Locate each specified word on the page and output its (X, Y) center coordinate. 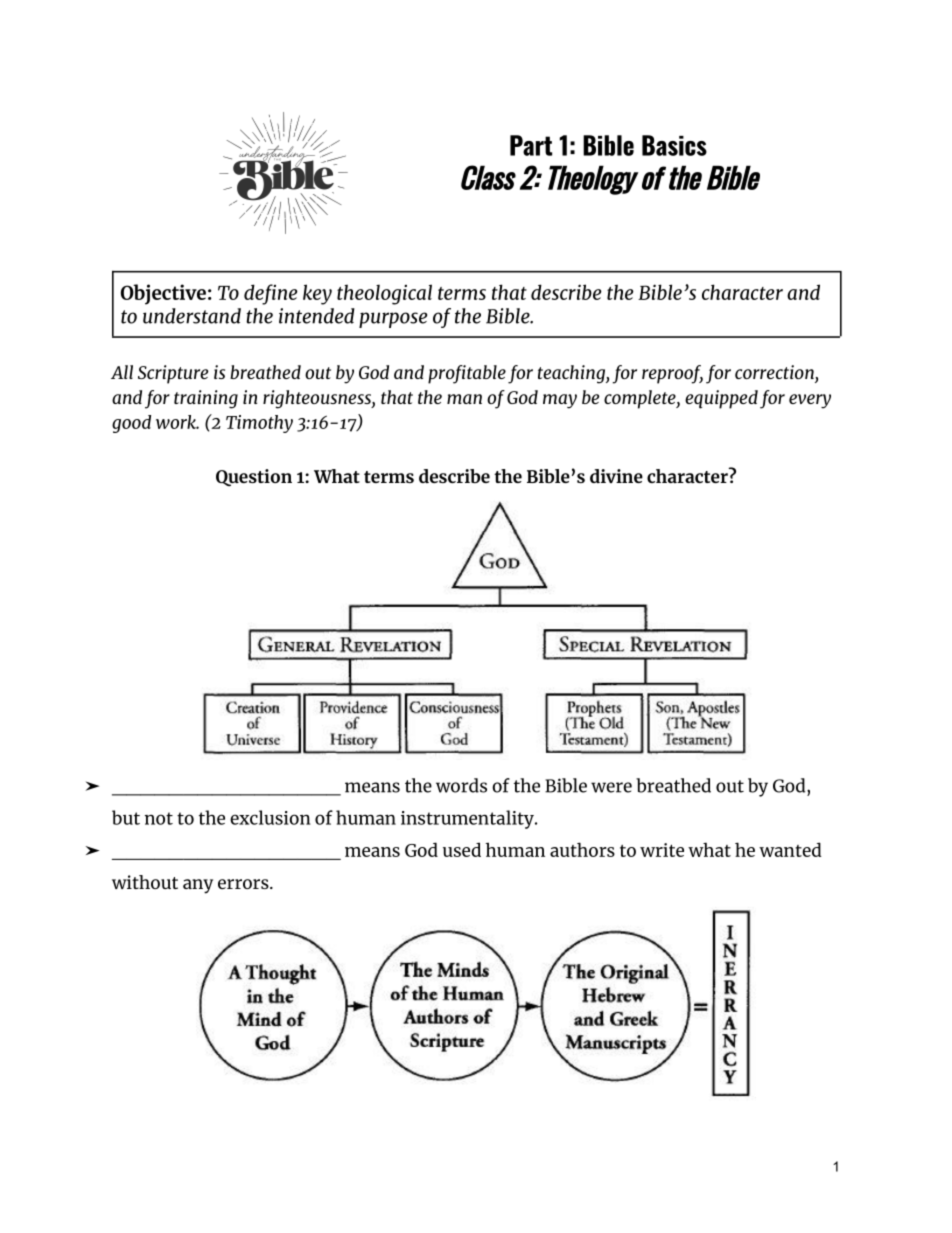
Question (254, 478)
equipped (721, 399)
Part (531, 145)
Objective (163, 294)
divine (616, 476)
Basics (674, 145)
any (198, 886)
